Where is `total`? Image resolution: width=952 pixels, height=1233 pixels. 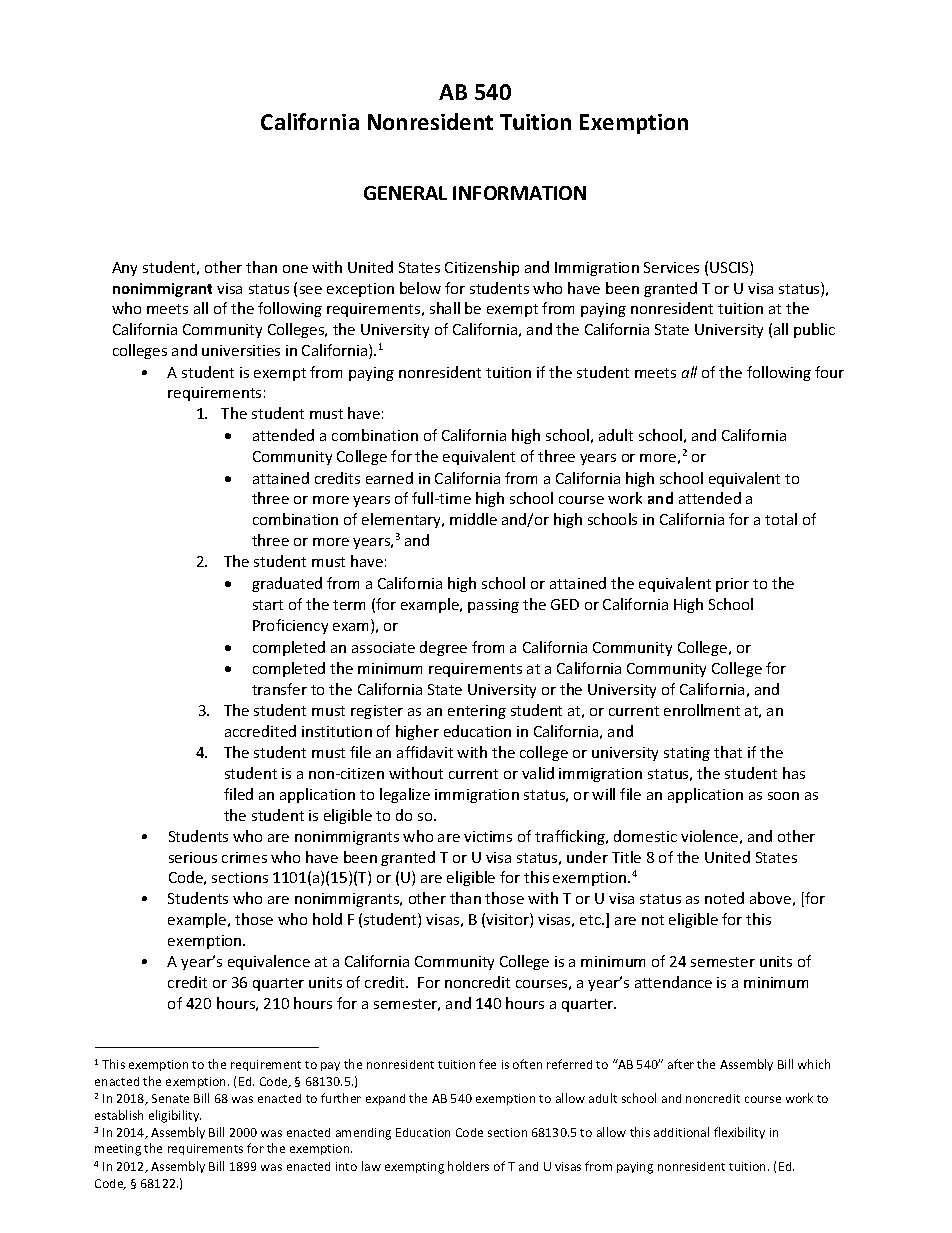 total is located at coordinates (781, 519).
